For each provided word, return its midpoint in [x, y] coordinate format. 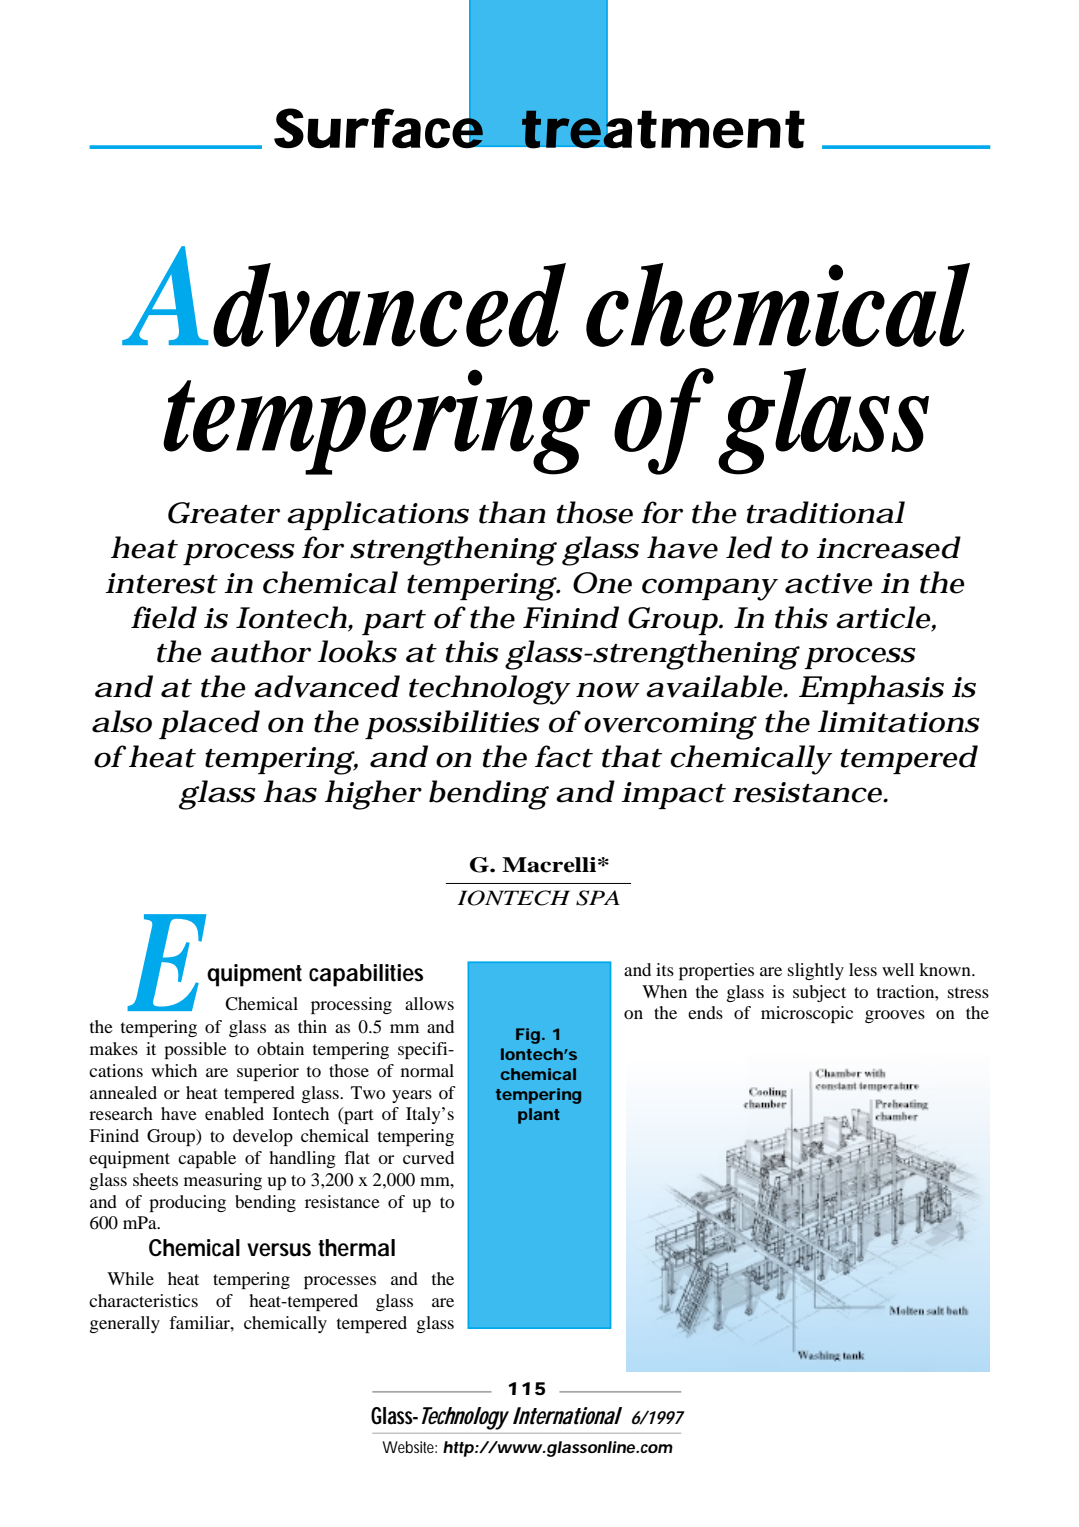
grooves [895, 1016]
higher [373, 795]
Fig [528, 1036]
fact [564, 756]
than [512, 512]
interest [161, 583]
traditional [826, 512]
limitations [899, 721]
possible [195, 1050]
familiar [200, 1322]
